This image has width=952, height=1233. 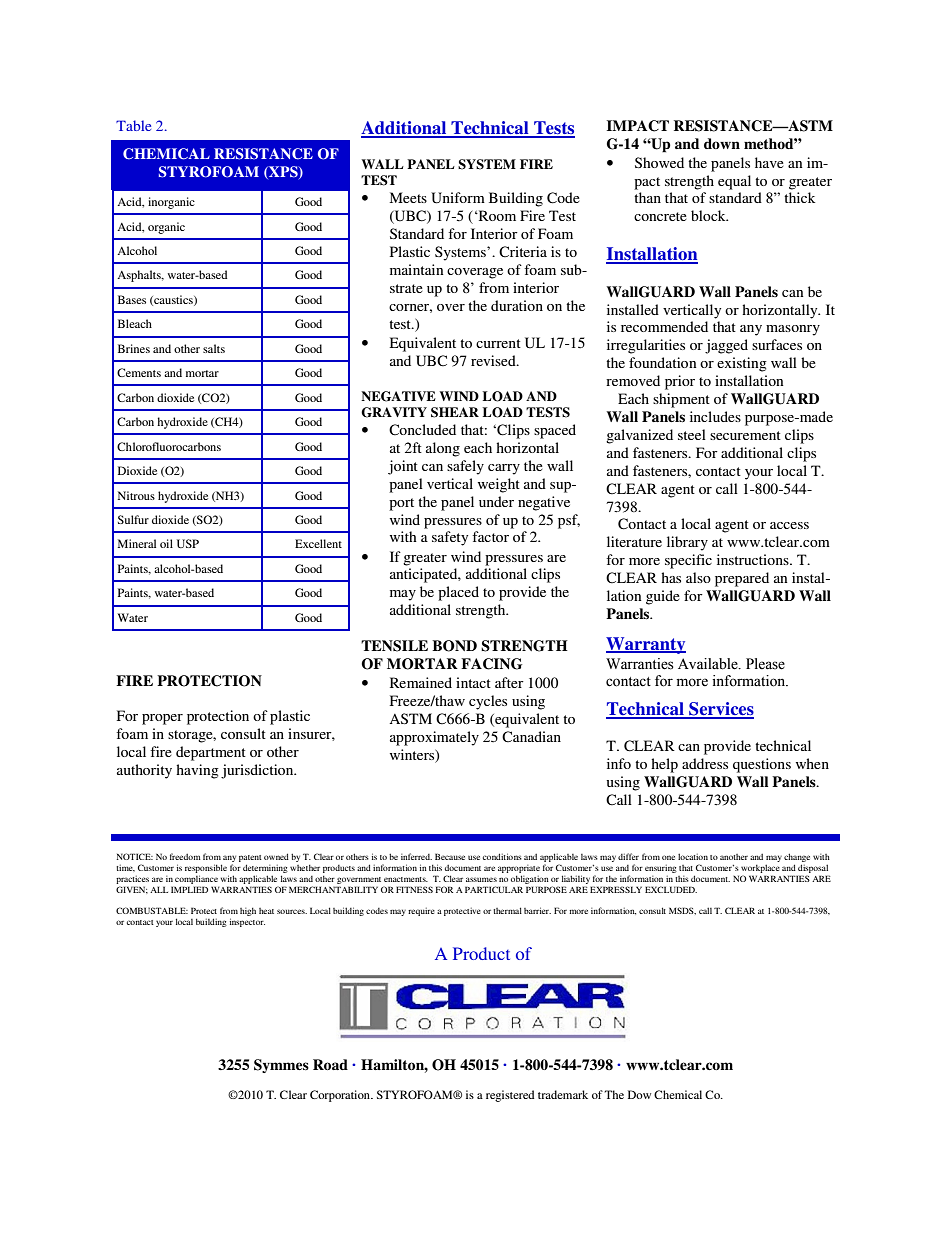 I want to click on XPS, so click(x=283, y=172).
